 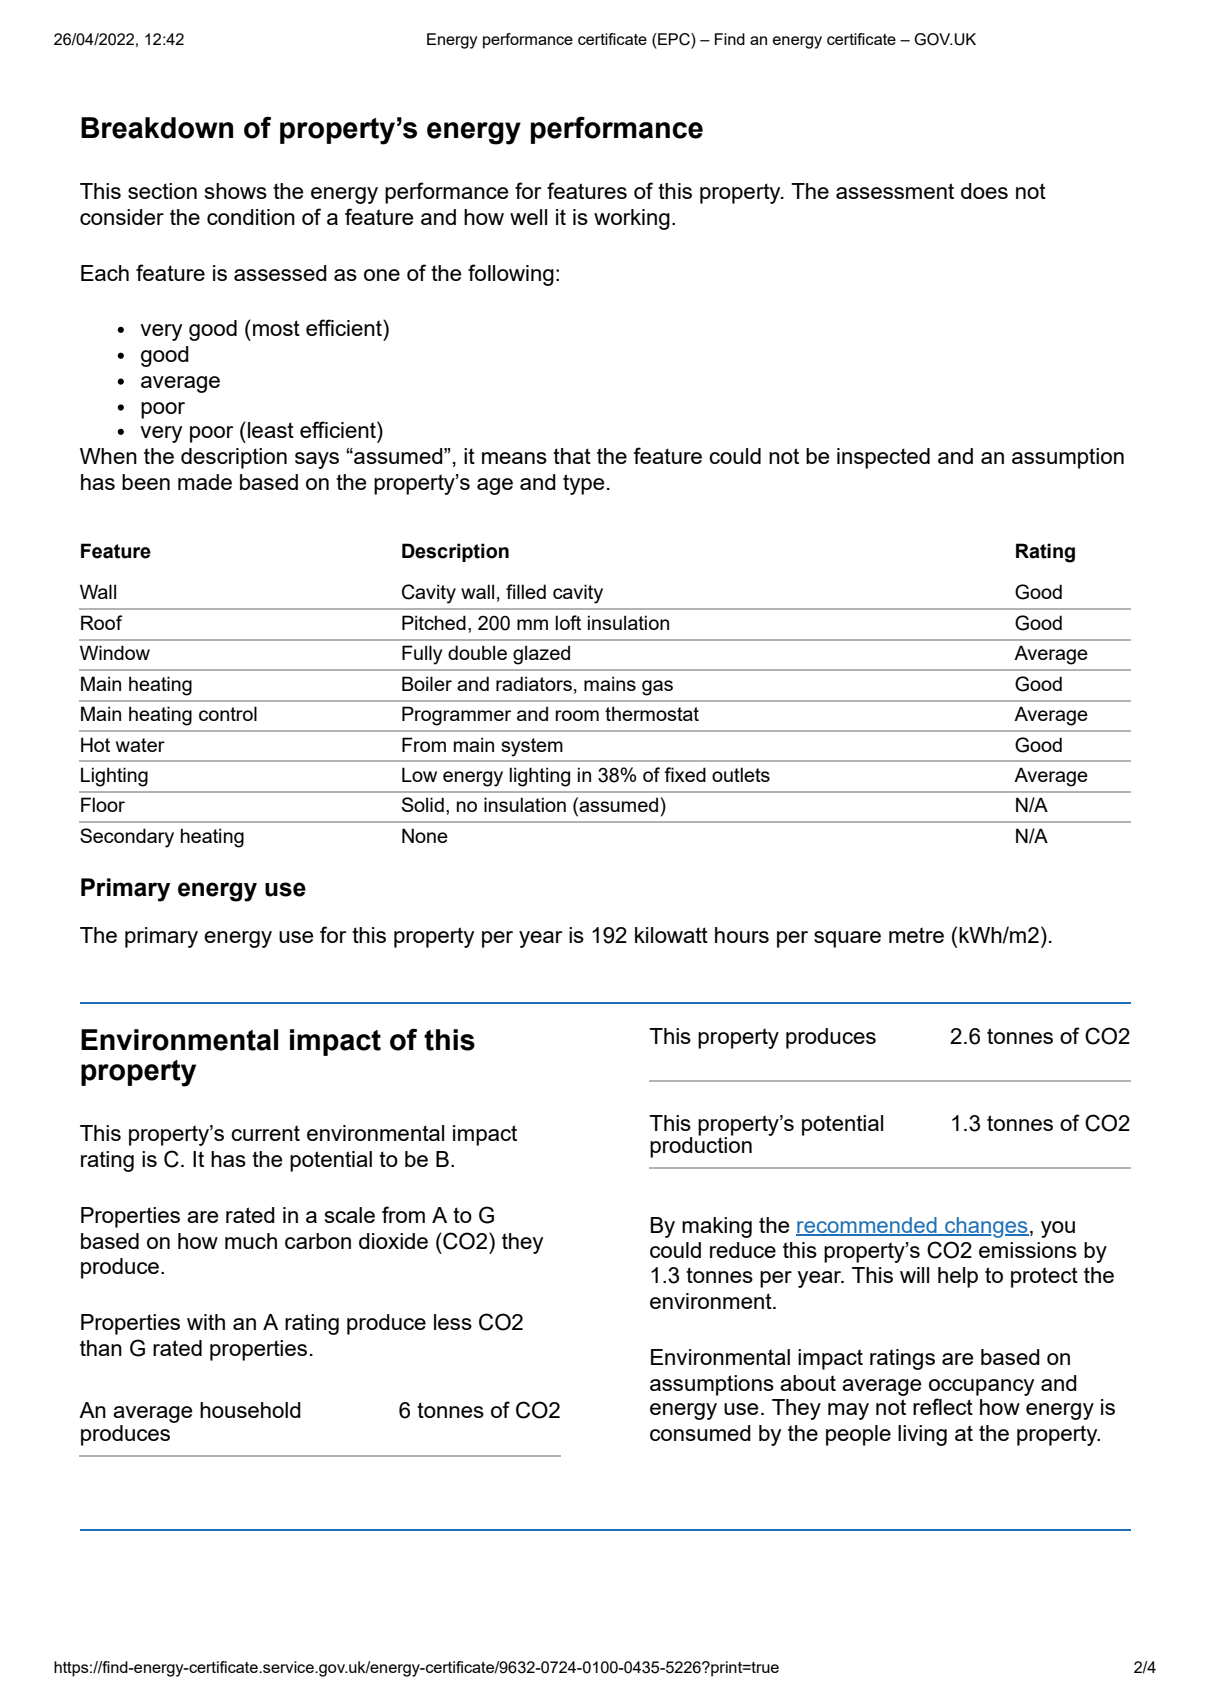 I want to click on control, so click(x=228, y=713).
